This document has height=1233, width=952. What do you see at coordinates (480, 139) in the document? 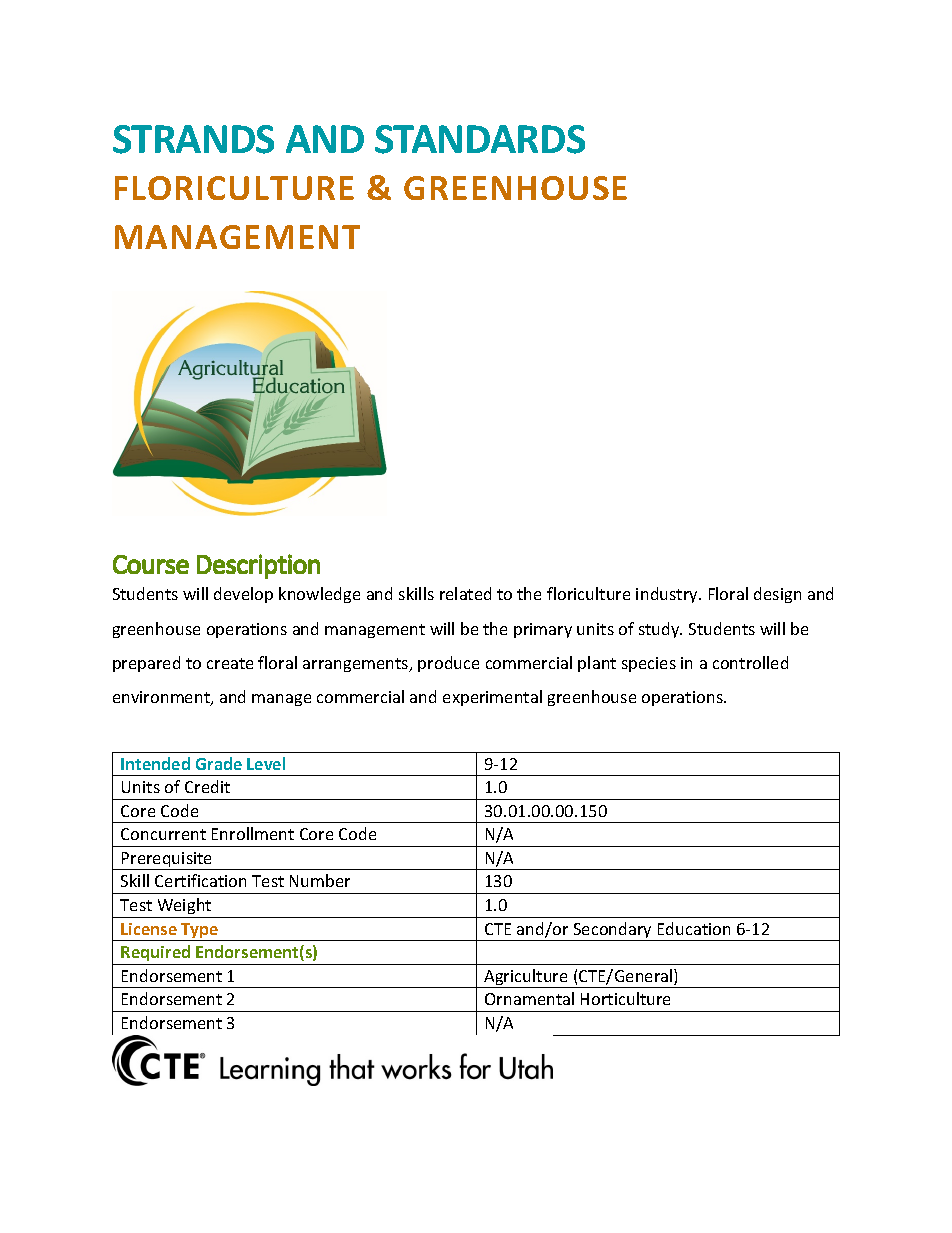
I see `STANDARDS` at bounding box center [480, 139].
